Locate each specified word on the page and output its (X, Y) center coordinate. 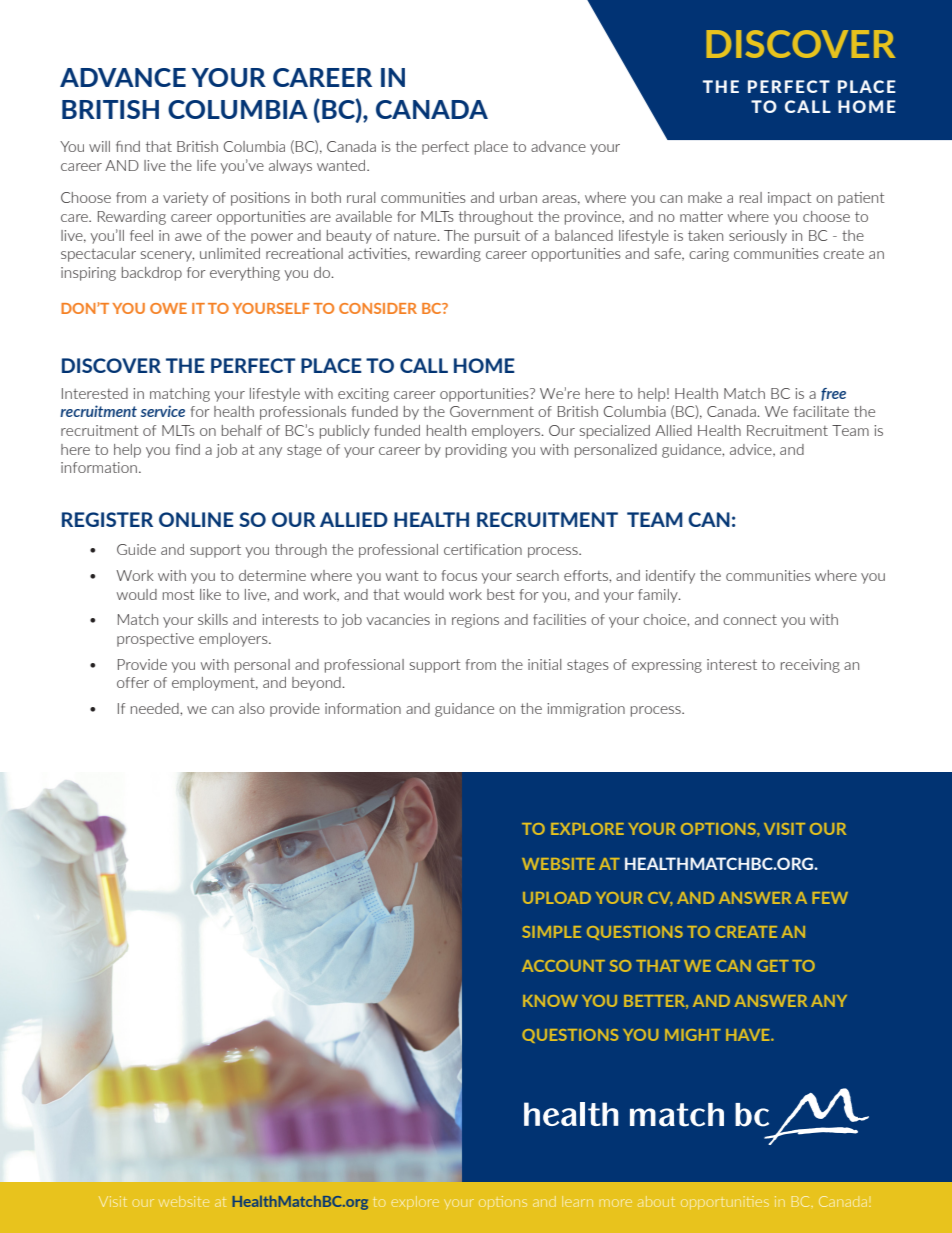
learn (577, 1201)
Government (492, 411)
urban (518, 197)
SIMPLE (551, 932)
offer (133, 682)
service (163, 411)
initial (544, 664)
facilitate (821, 411)
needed (156, 708)
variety (185, 199)
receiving (810, 666)
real (751, 197)
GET (773, 966)
